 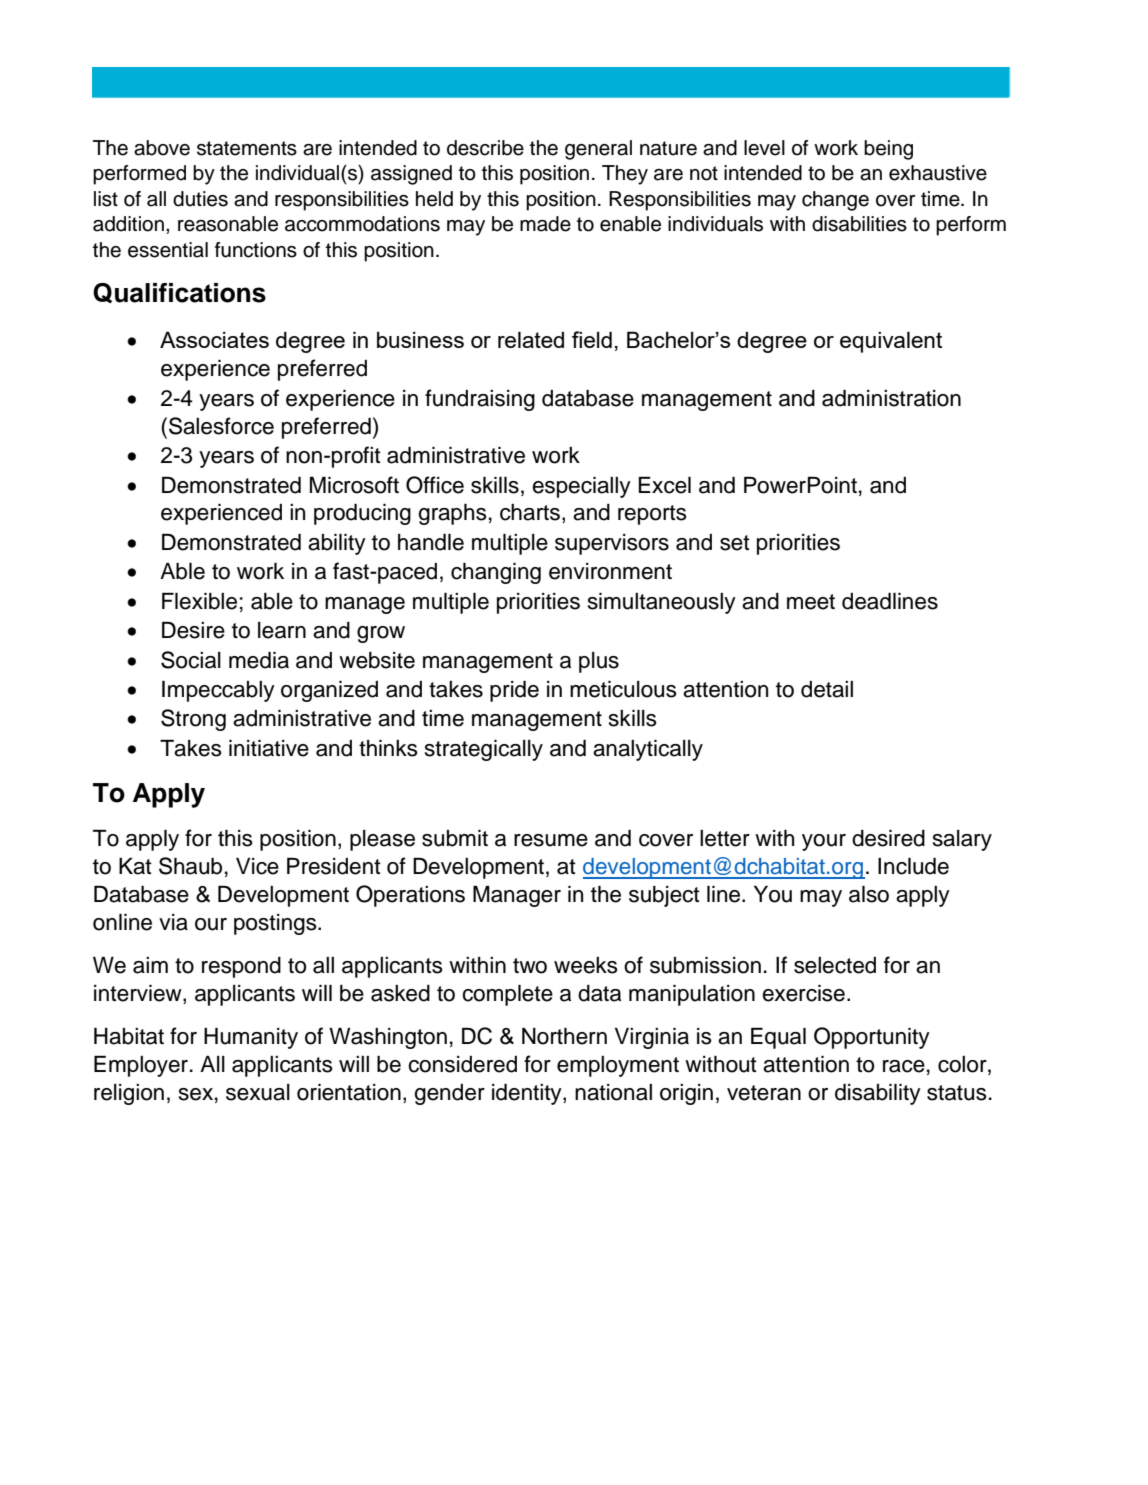 What do you see at coordinates (251, 1038) in the image?
I see `Humanity` at bounding box center [251, 1038].
